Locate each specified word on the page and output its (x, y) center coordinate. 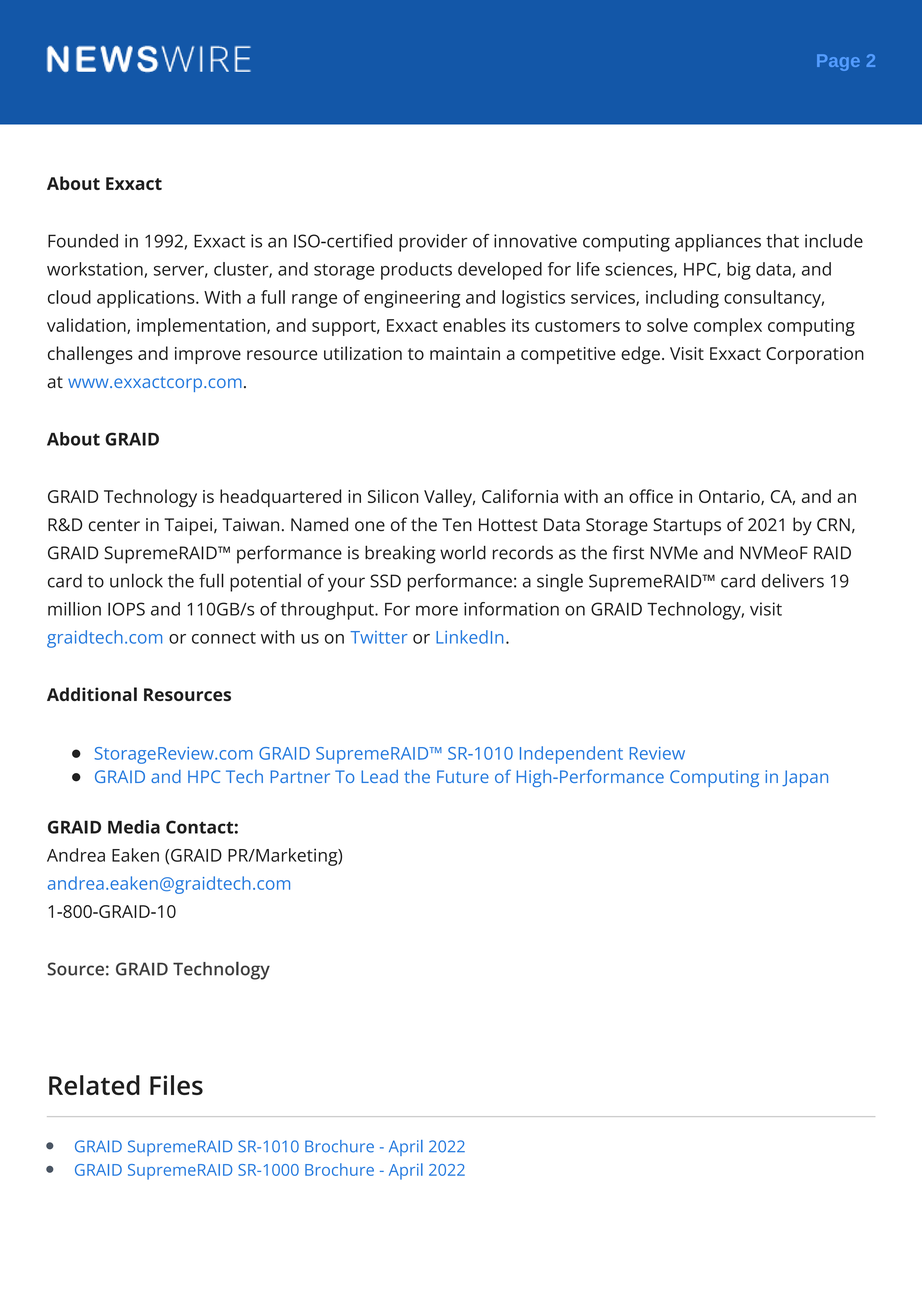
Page (838, 62)
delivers (793, 580)
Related (94, 1085)
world (463, 552)
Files (176, 1085)
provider (433, 243)
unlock (136, 580)
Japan (805, 778)
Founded (83, 241)
